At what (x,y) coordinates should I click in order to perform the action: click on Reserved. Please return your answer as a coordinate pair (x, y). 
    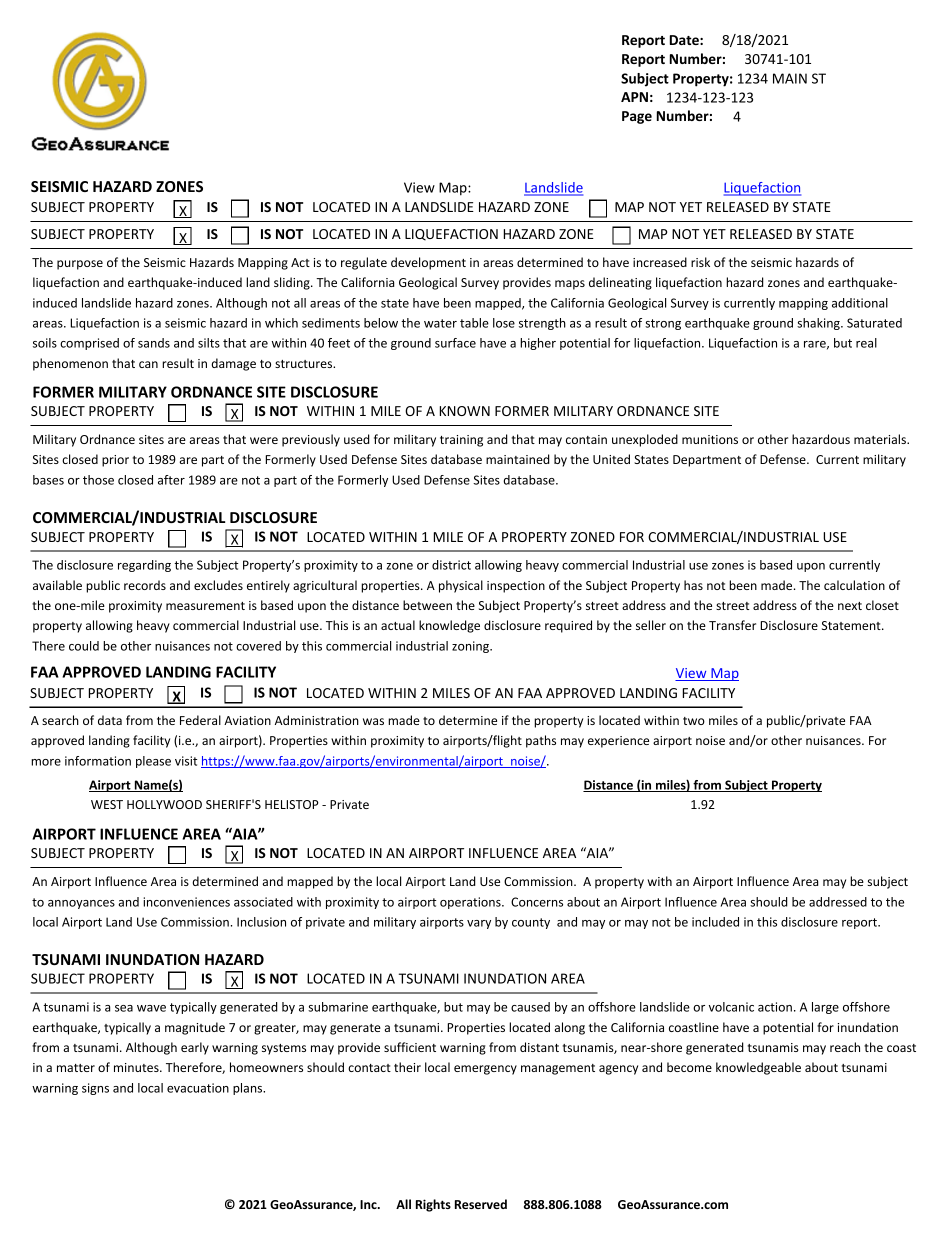
    Looking at the image, I should click on (481, 1204).
